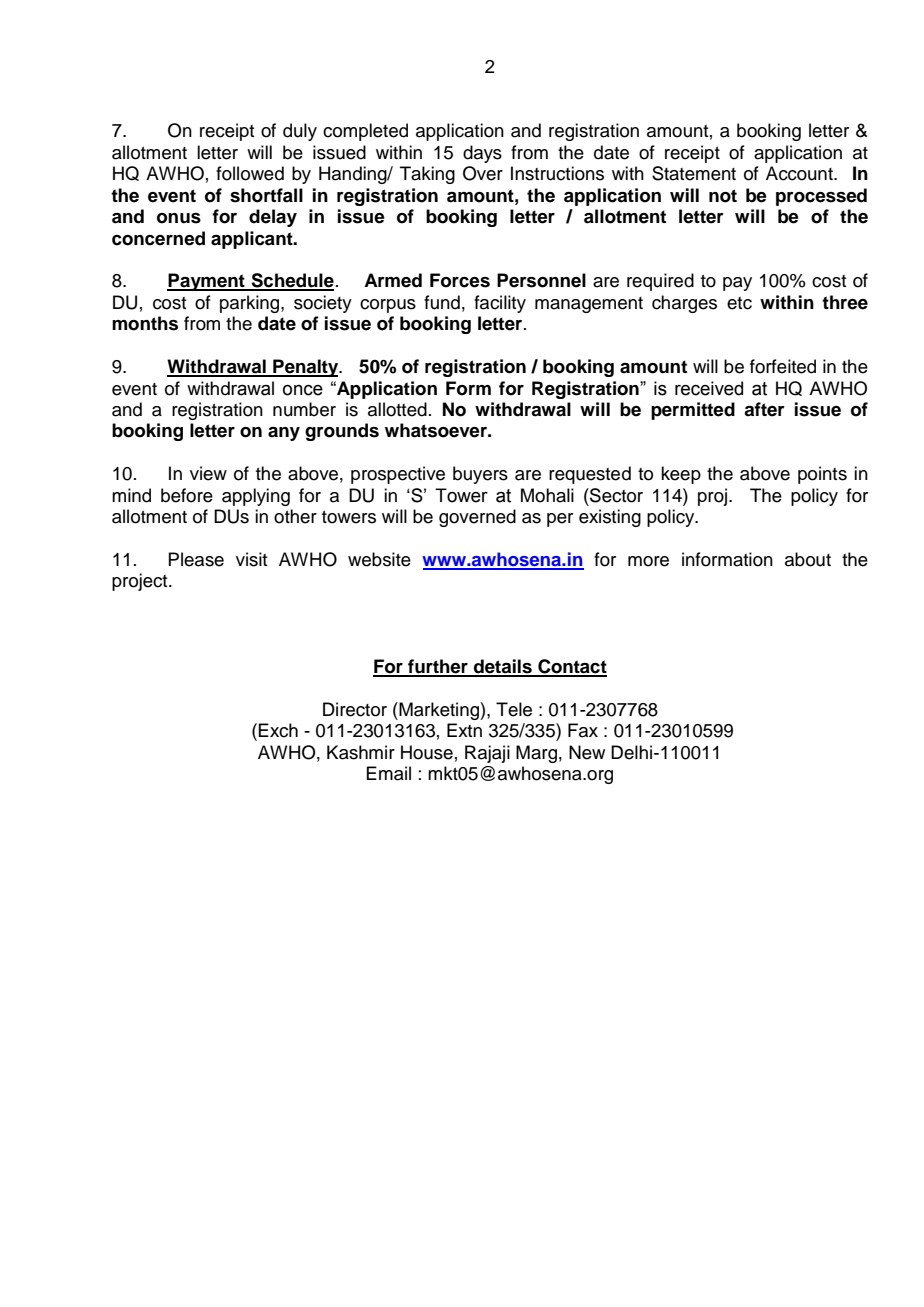 The height and width of the page is (1307, 924). Describe the element at coordinates (822, 475) in the page. I see `points` at that location.
